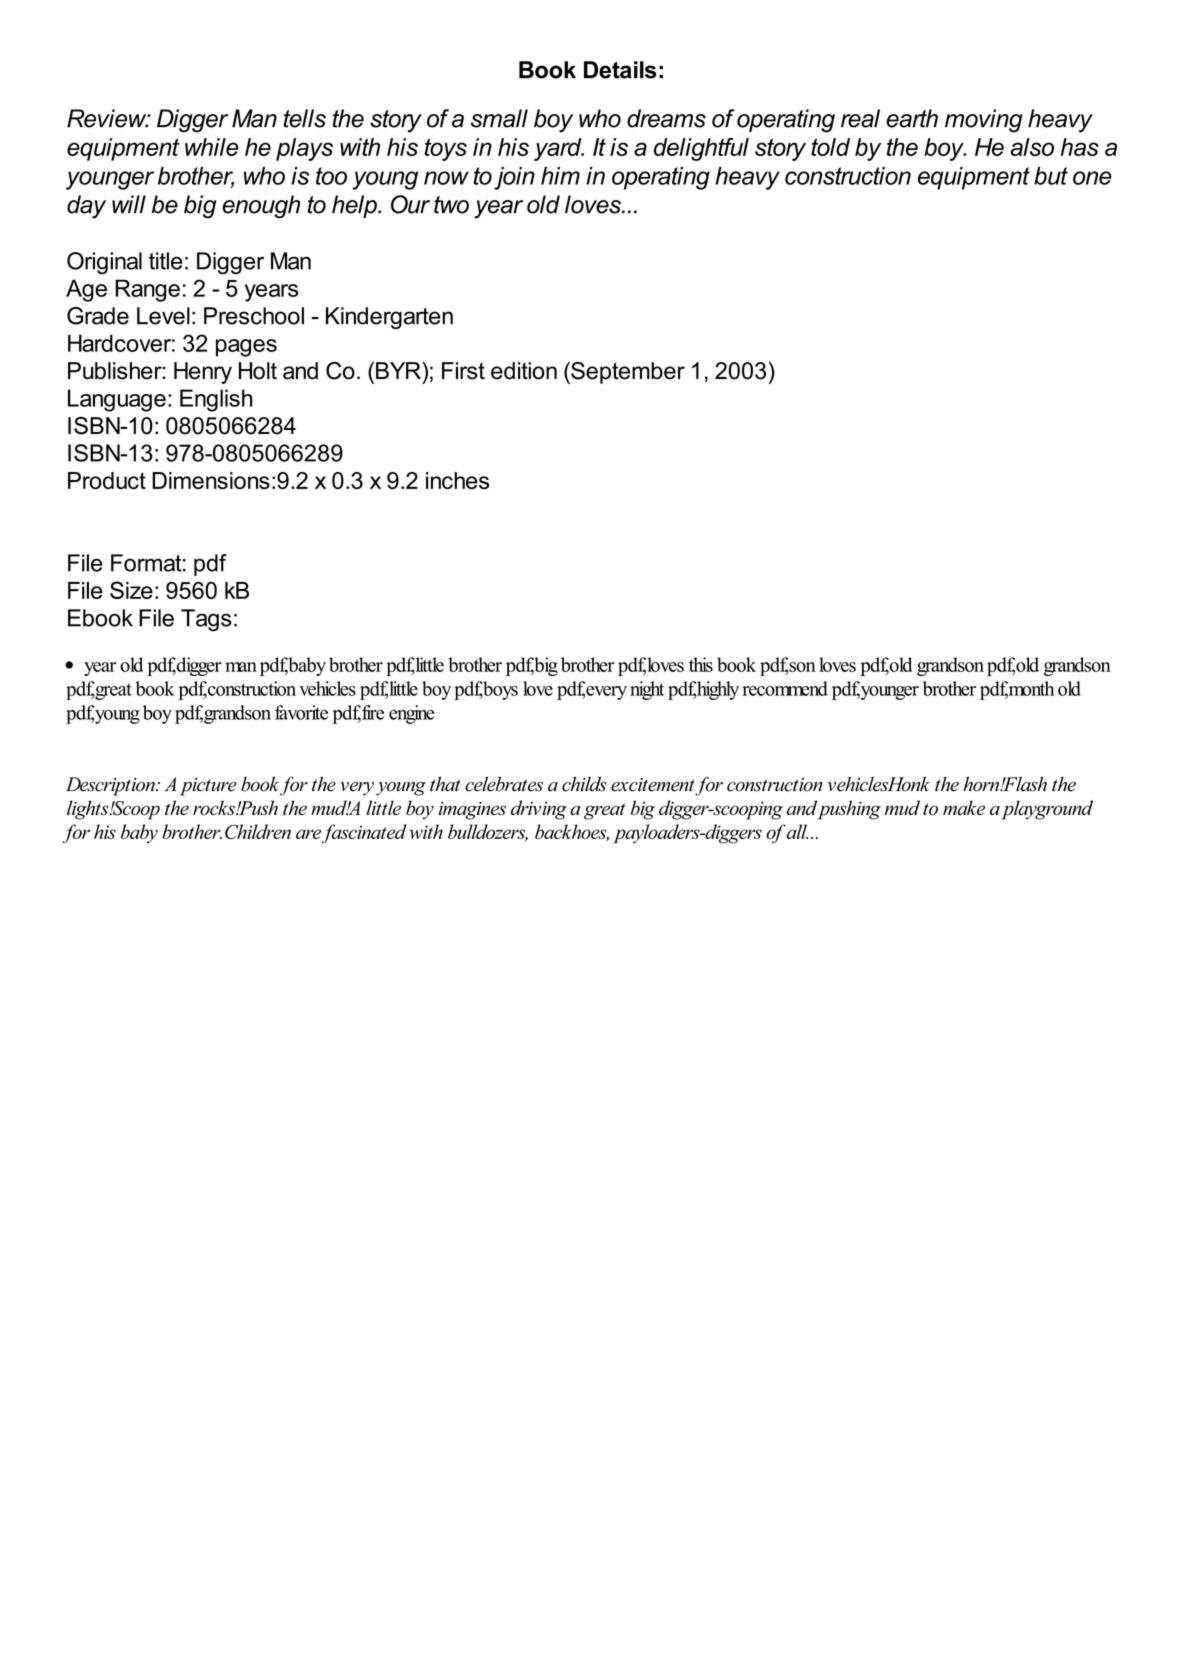  I want to click on driving, so click(539, 810).
